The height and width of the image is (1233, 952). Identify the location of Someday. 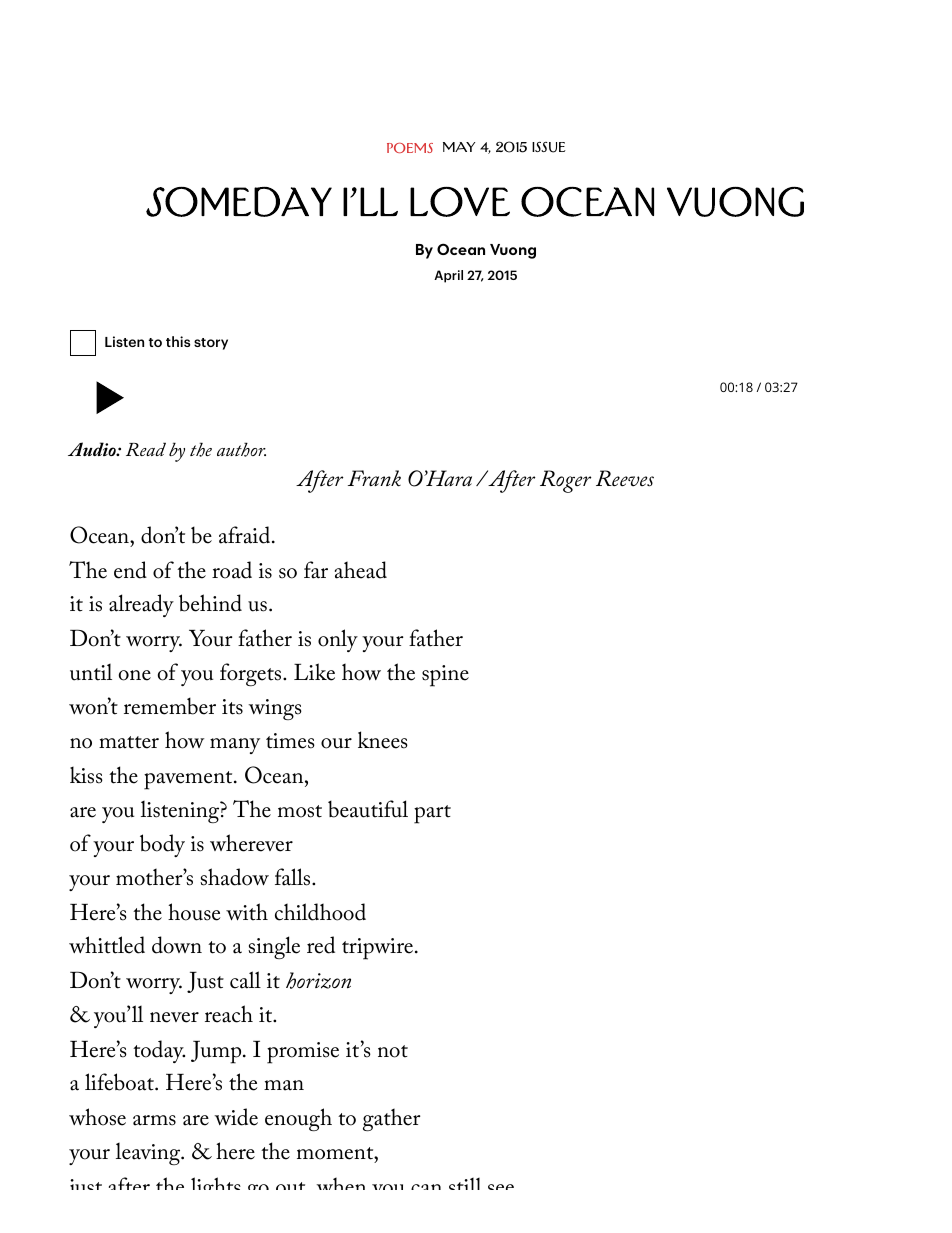
(239, 202).
